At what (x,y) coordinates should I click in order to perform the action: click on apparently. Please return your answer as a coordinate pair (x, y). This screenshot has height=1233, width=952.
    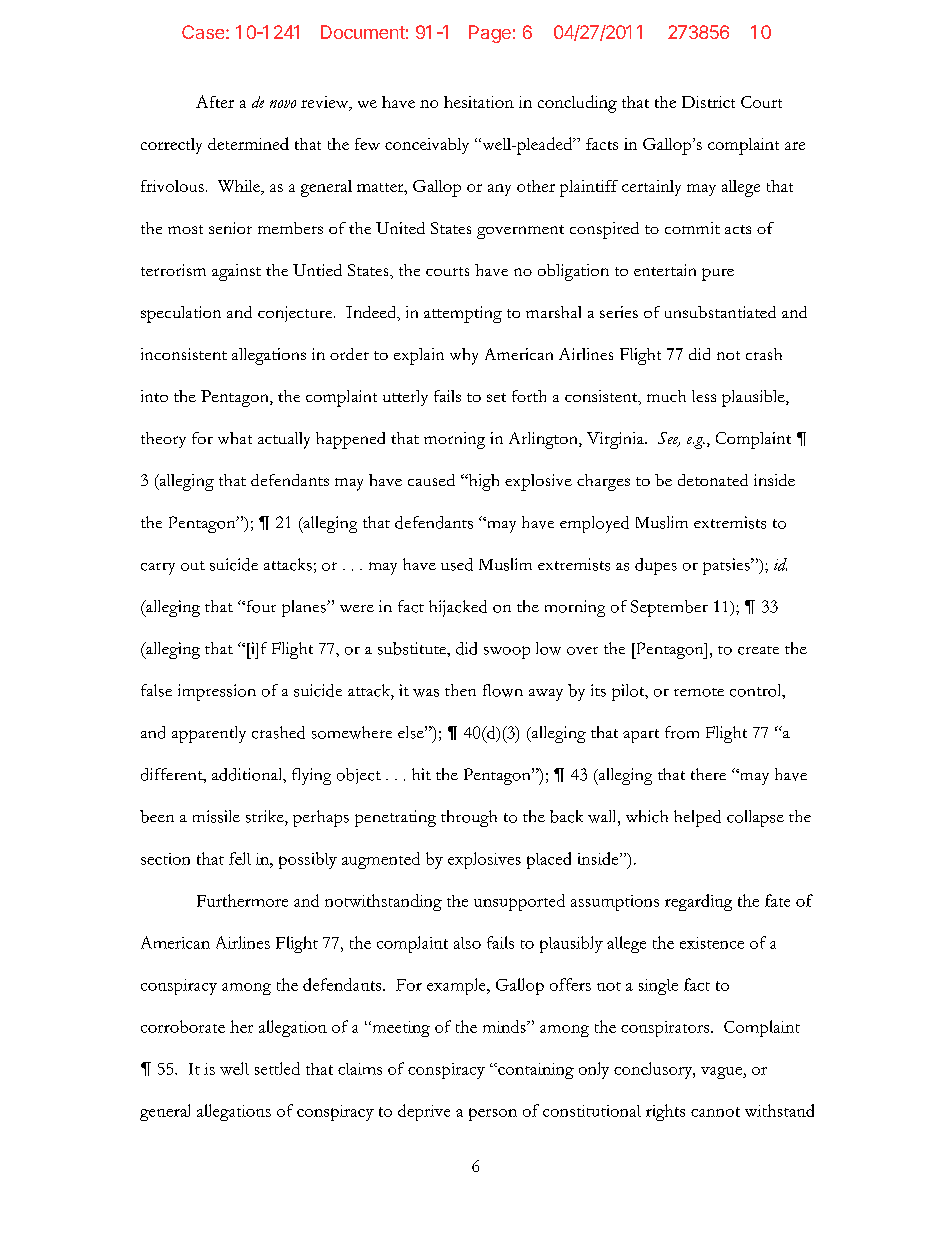
    Looking at the image, I should click on (209, 734).
